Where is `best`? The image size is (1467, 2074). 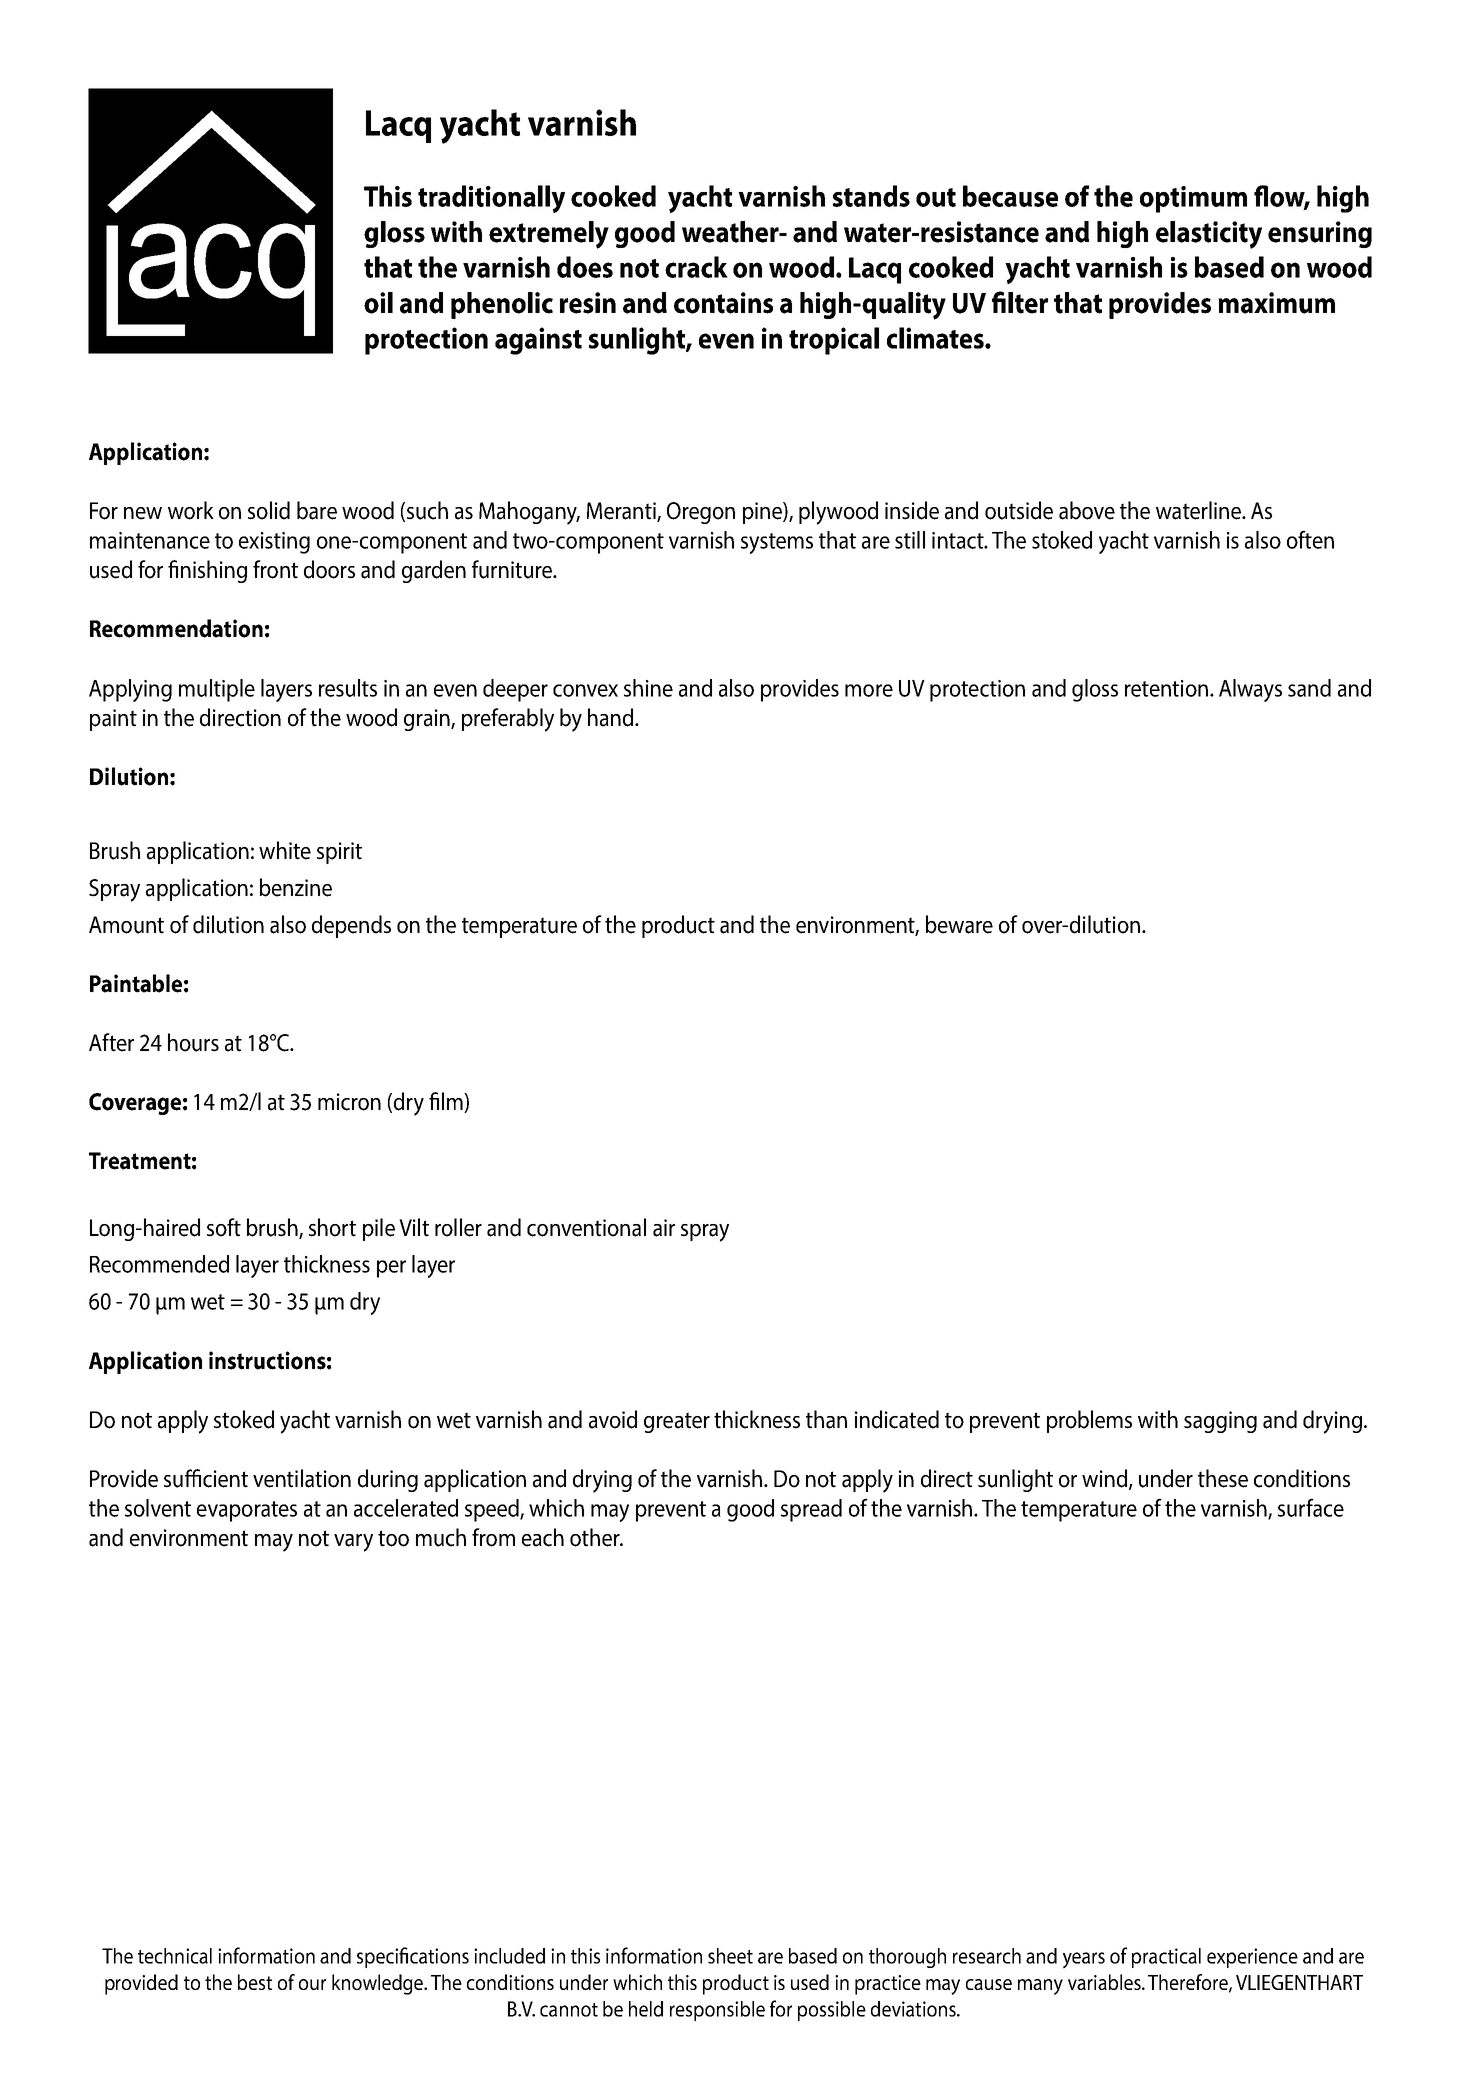
best is located at coordinates (255, 1982).
